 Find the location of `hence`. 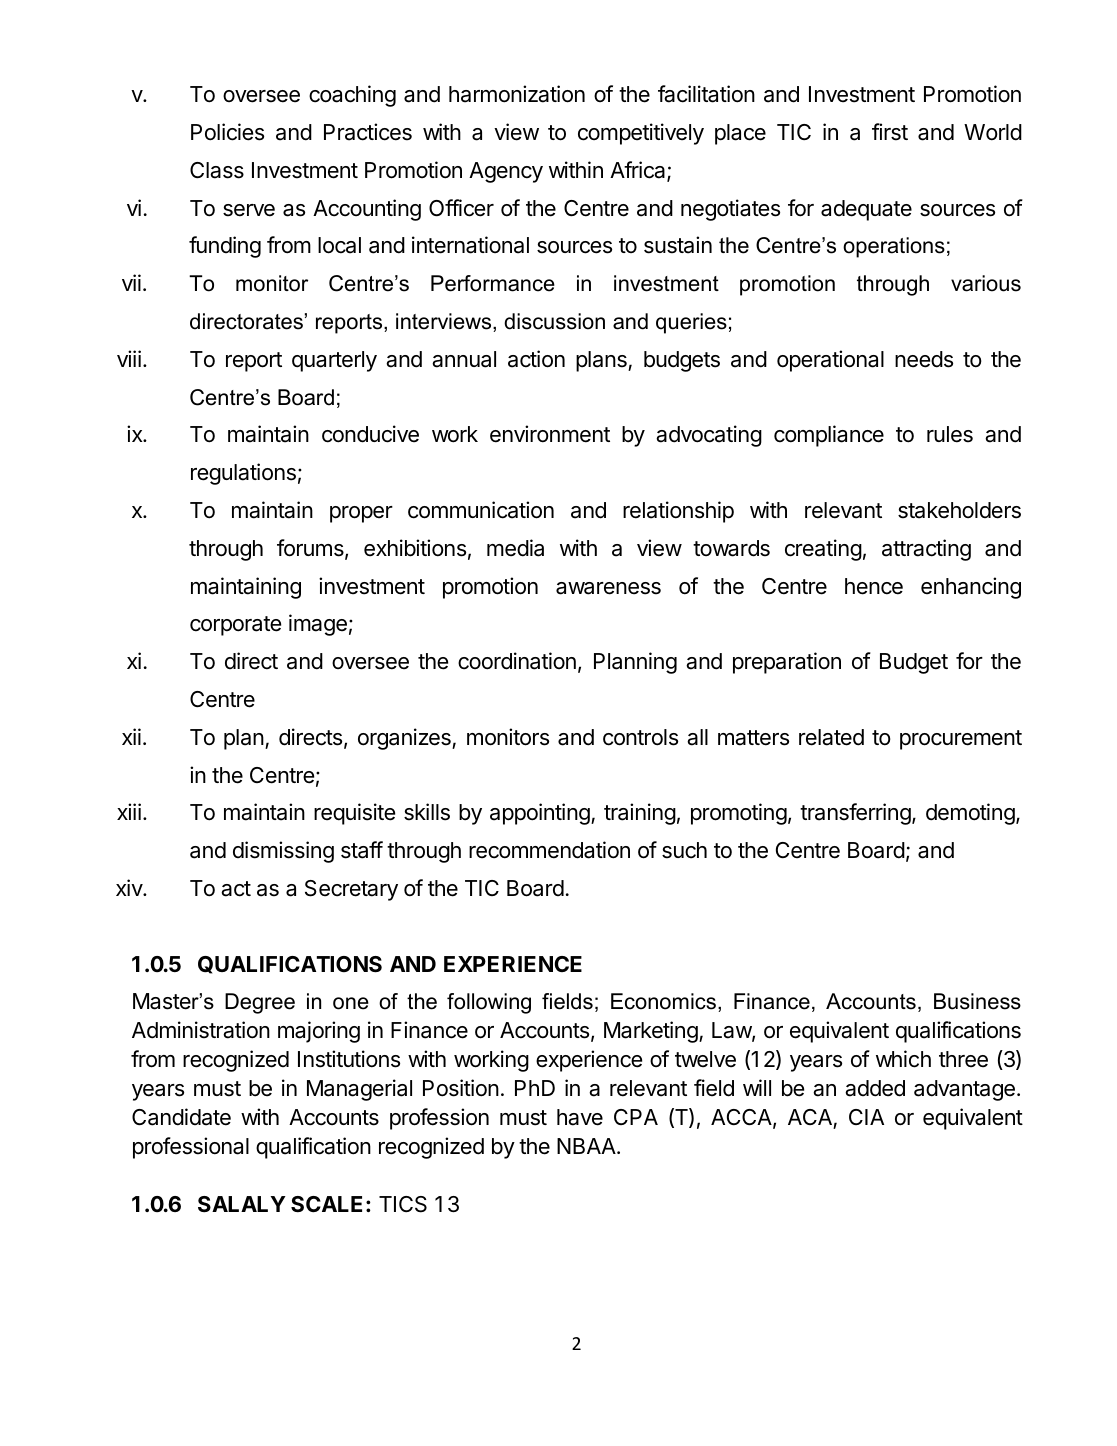

hence is located at coordinates (874, 586).
